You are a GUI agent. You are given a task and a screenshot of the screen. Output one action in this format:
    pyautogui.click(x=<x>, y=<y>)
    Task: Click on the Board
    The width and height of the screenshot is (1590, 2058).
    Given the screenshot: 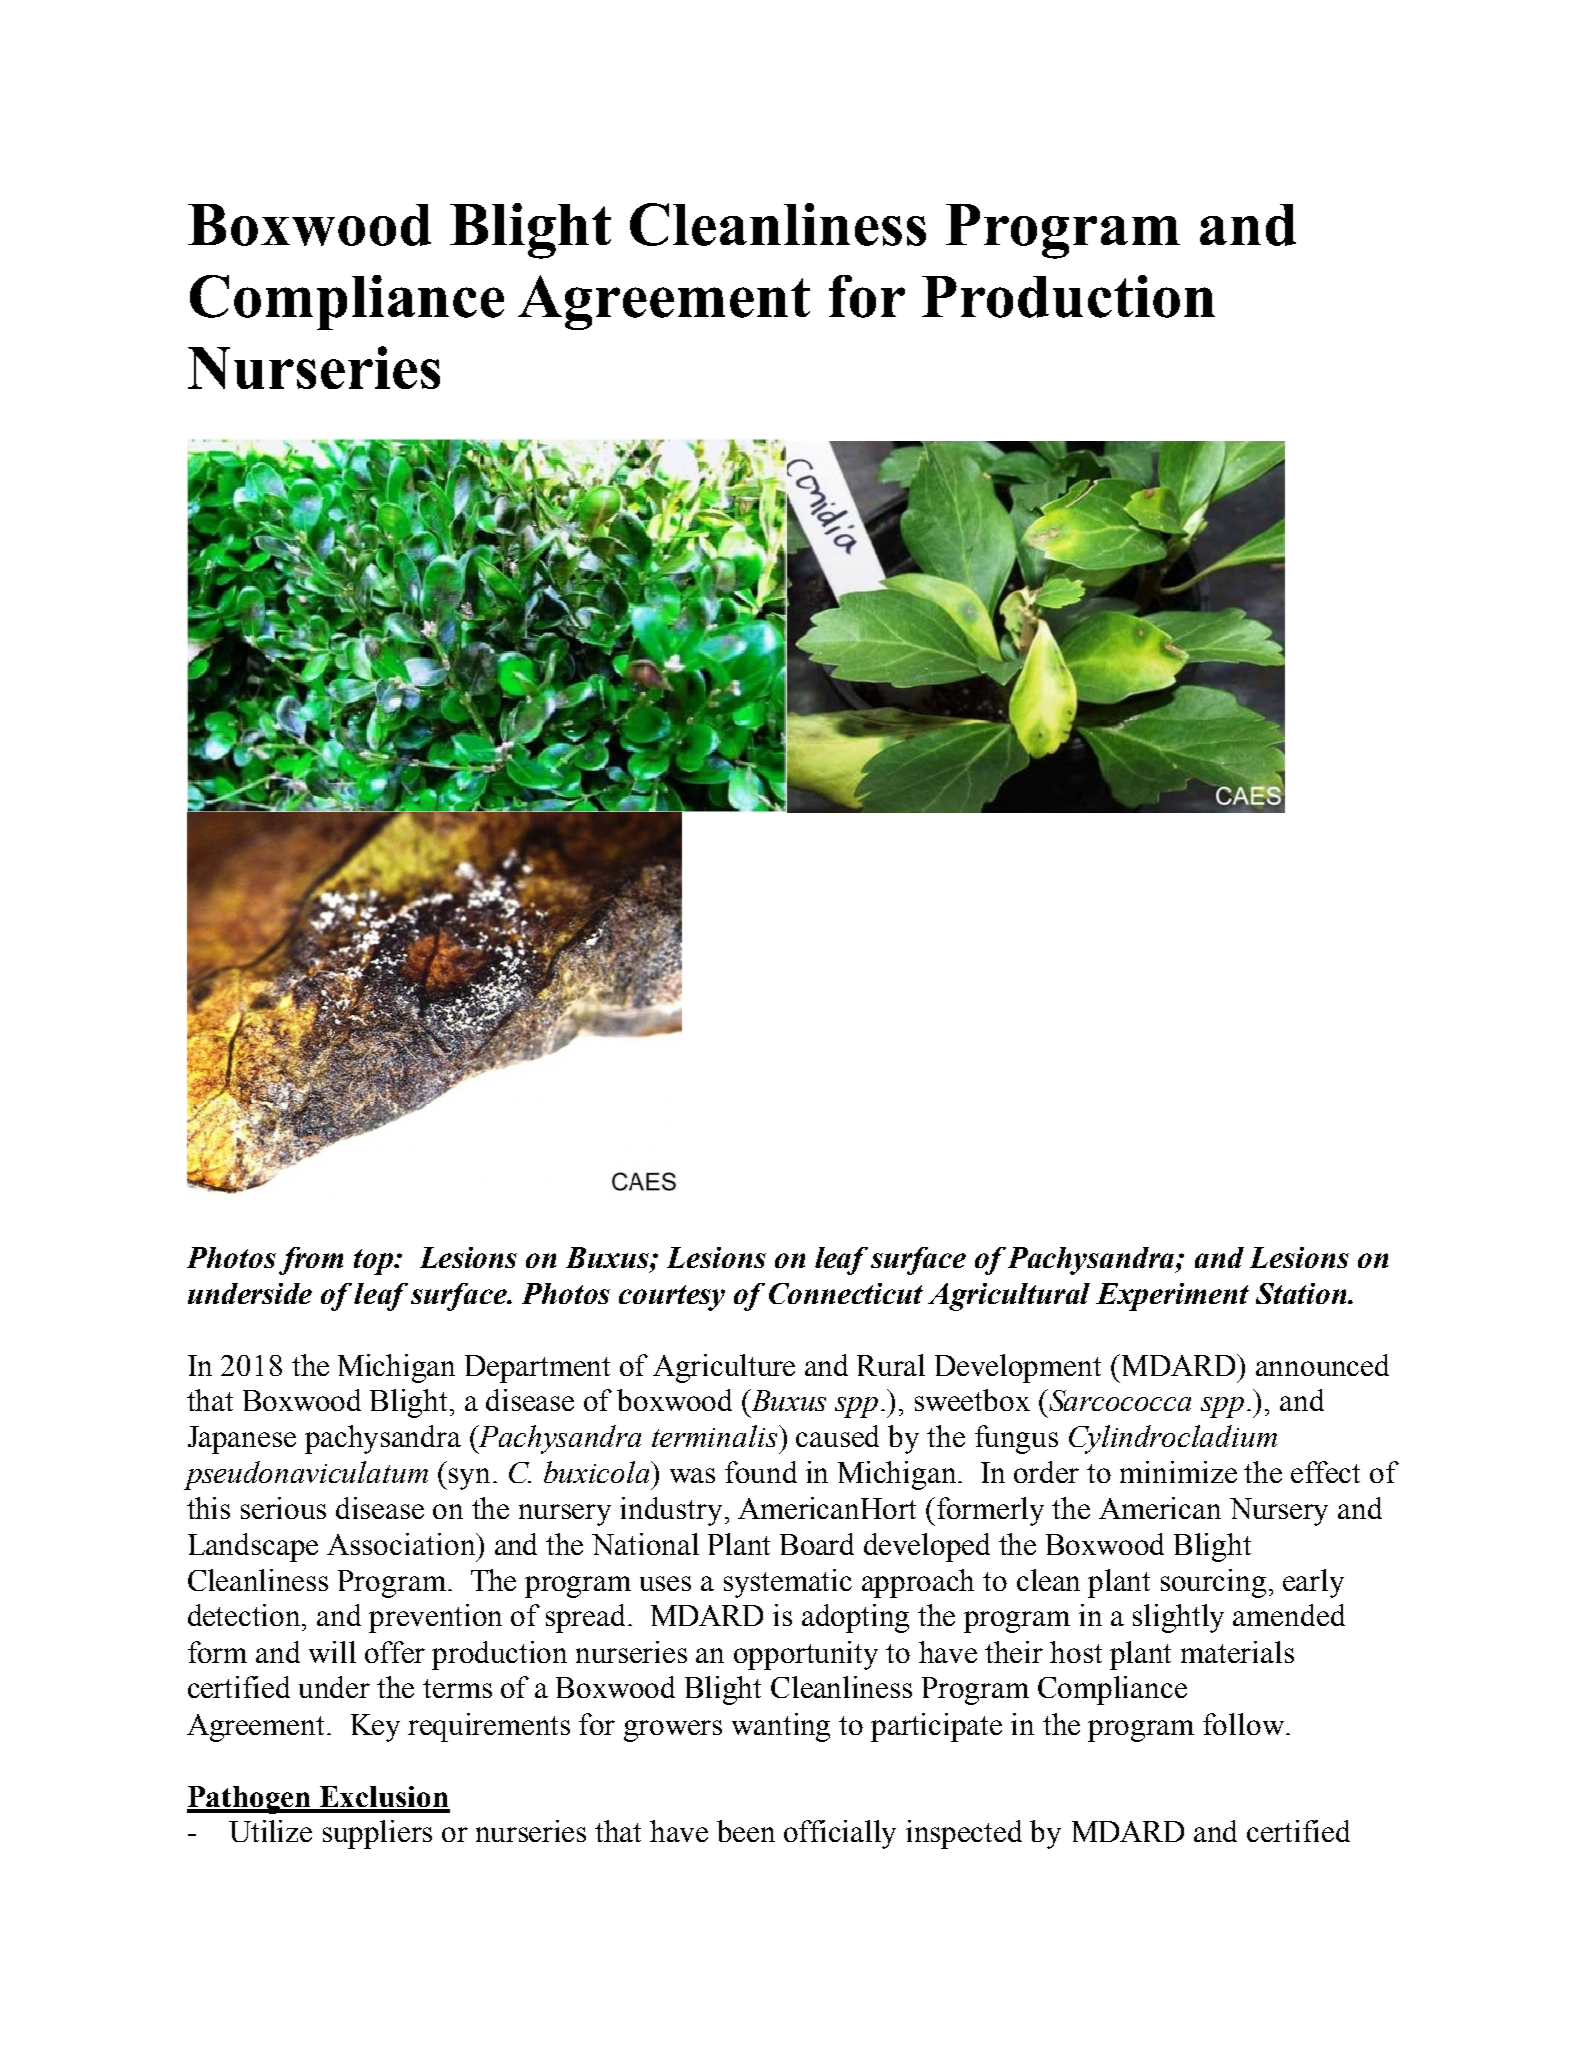 What is the action you would take?
    pyautogui.click(x=817, y=1544)
